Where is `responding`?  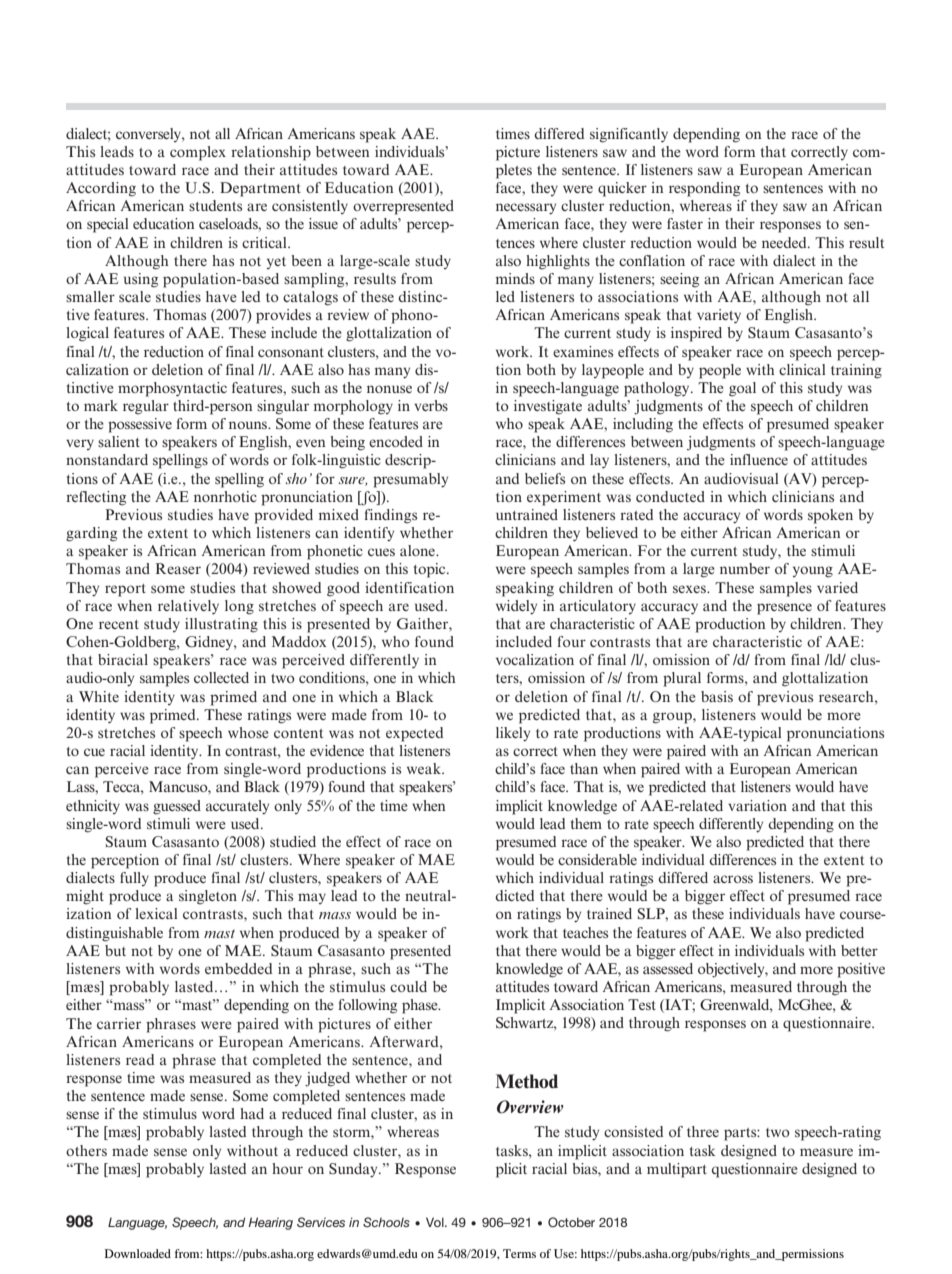 responding is located at coordinates (704, 189).
